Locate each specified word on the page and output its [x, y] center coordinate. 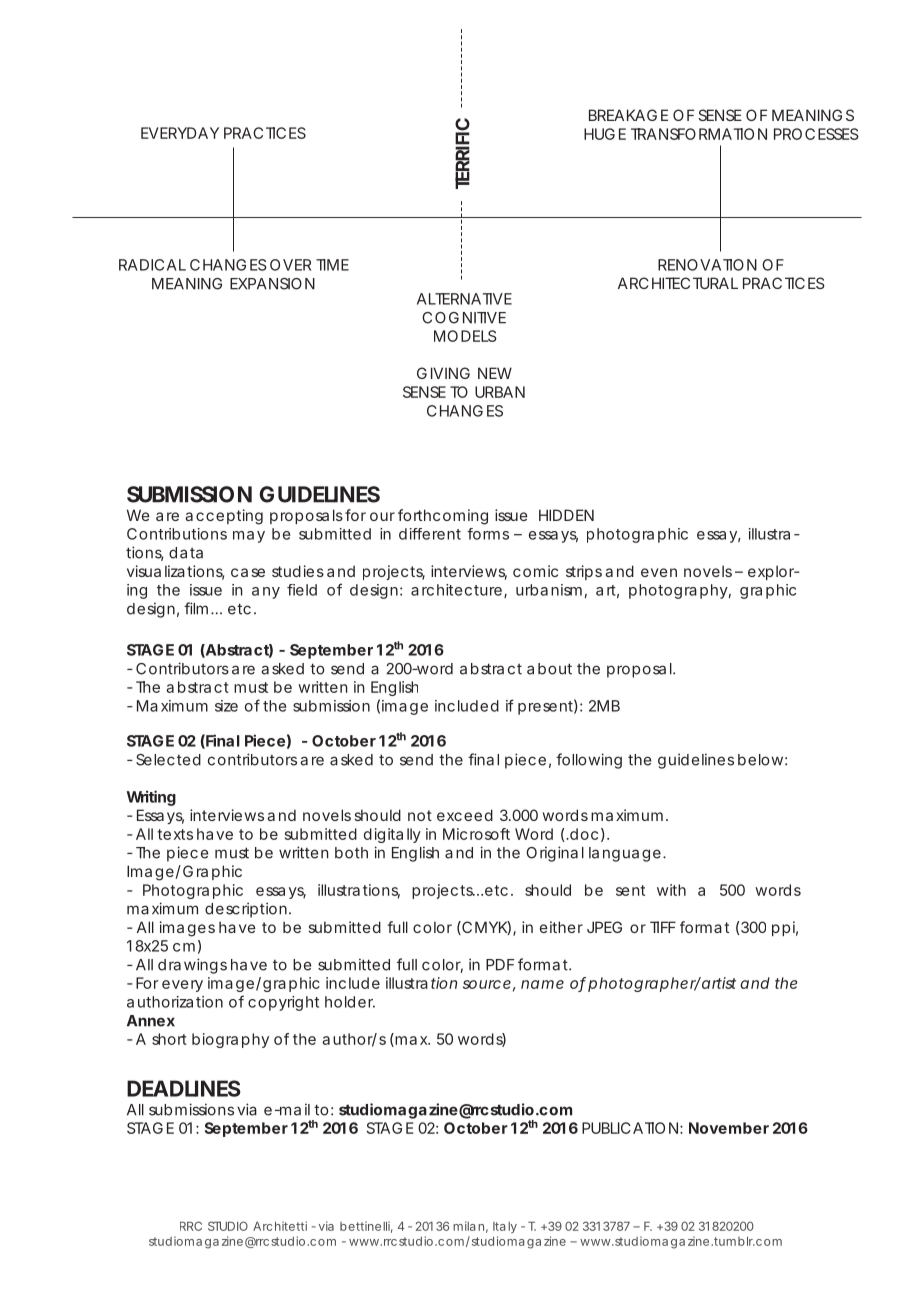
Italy [505, 1227]
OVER [290, 265]
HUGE [605, 134]
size [226, 706]
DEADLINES [184, 1088]
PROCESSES [816, 134]
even [659, 572]
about [549, 669]
